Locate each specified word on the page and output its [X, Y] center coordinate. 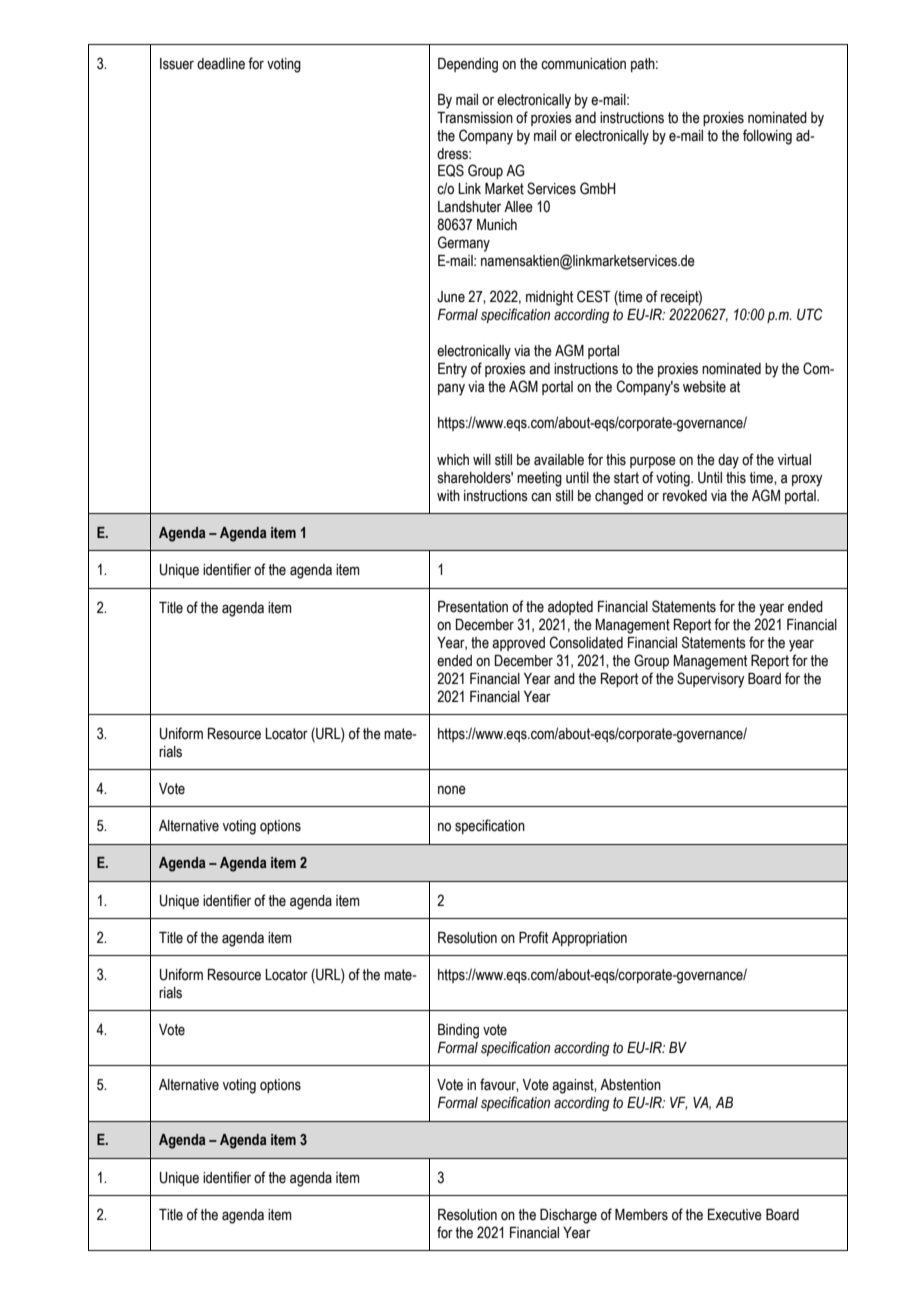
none [452, 790]
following [767, 137]
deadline [221, 64]
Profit [533, 937]
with [448, 496]
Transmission [475, 118]
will [482, 459]
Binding [458, 1031]
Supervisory [711, 680]
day [728, 461]
